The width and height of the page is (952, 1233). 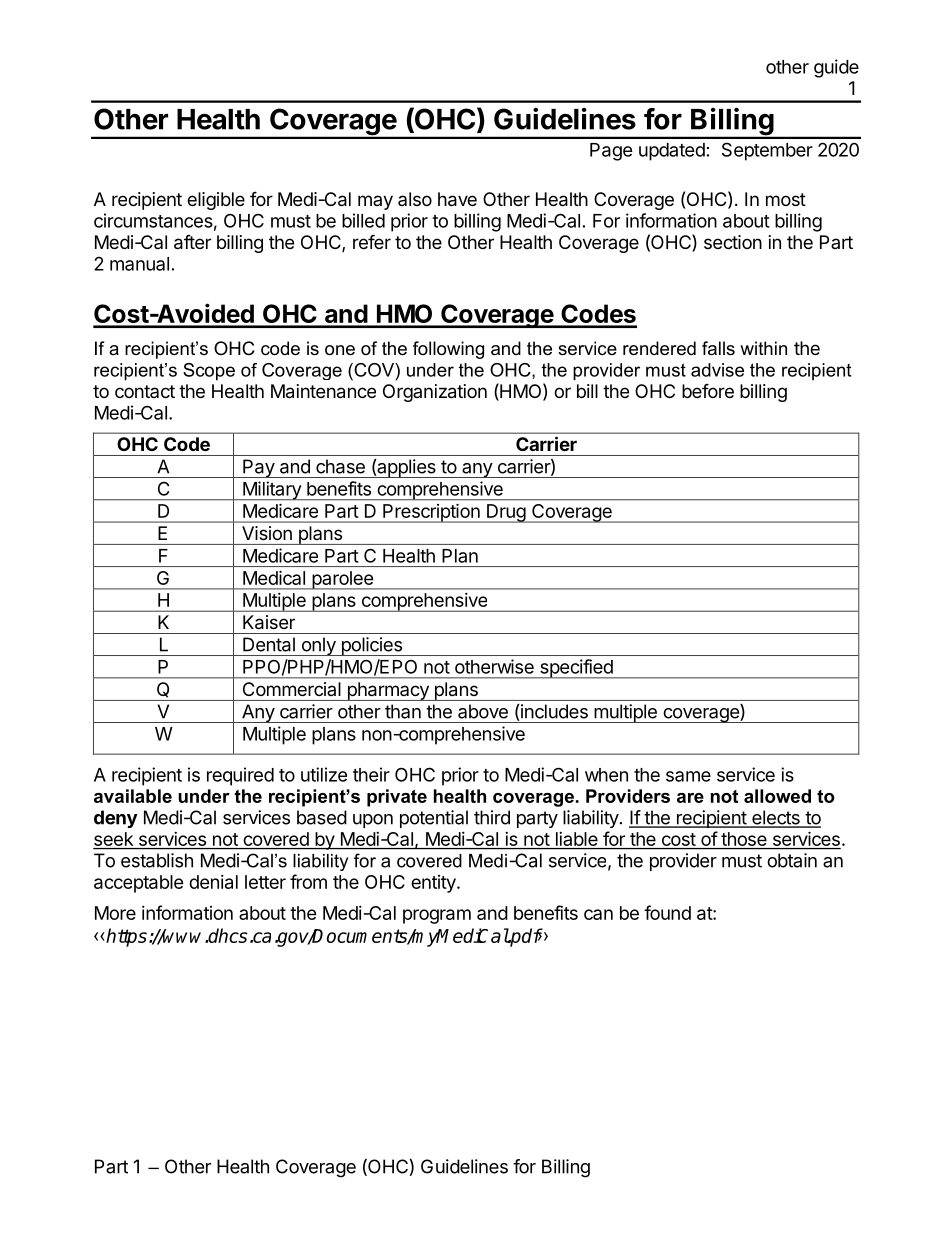 What do you see at coordinates (216, 201) in the page?
I see `eligible` at bounding box center [216, 201].
